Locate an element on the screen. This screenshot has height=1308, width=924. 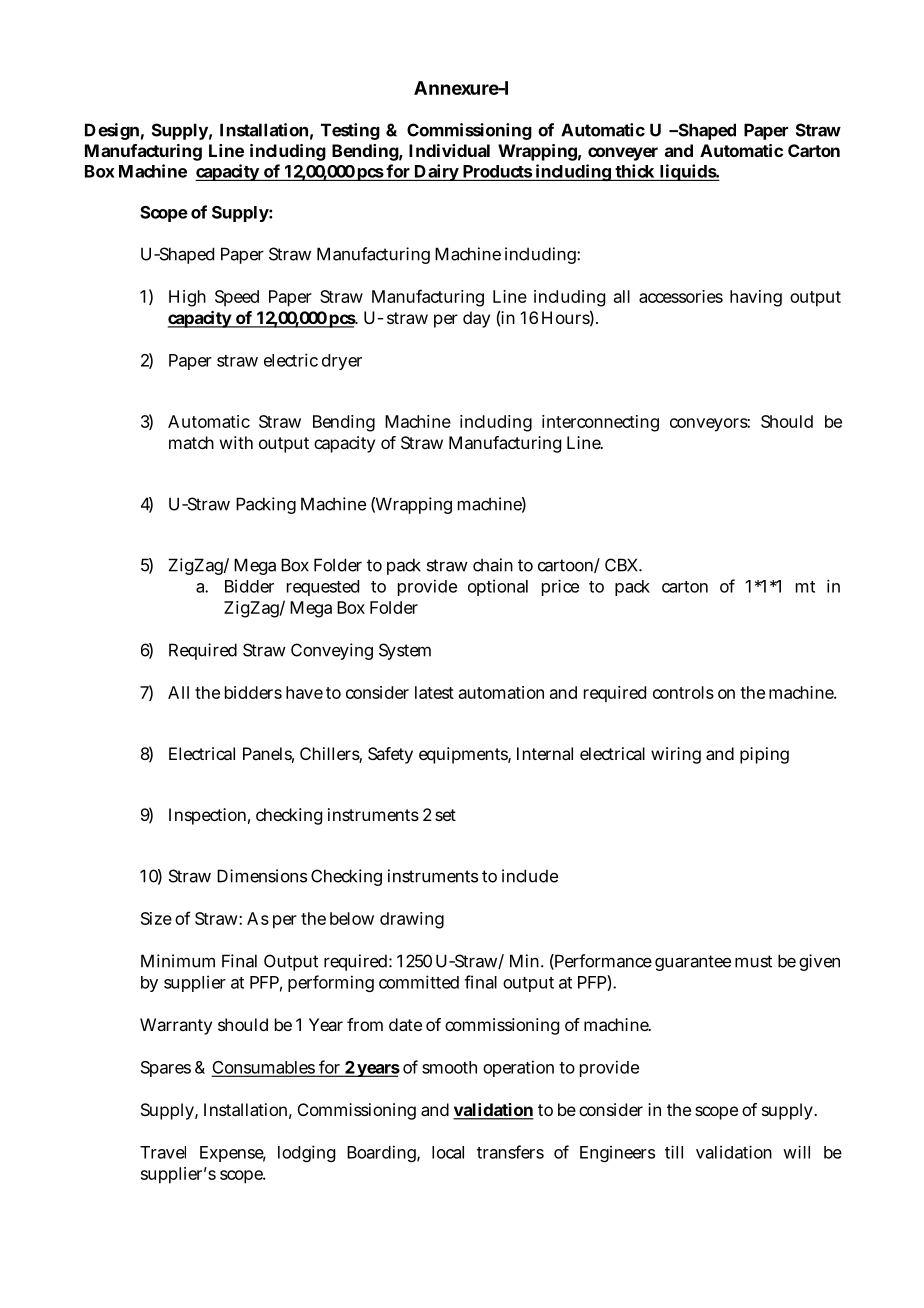
having is located at coordinates (756, 298).
